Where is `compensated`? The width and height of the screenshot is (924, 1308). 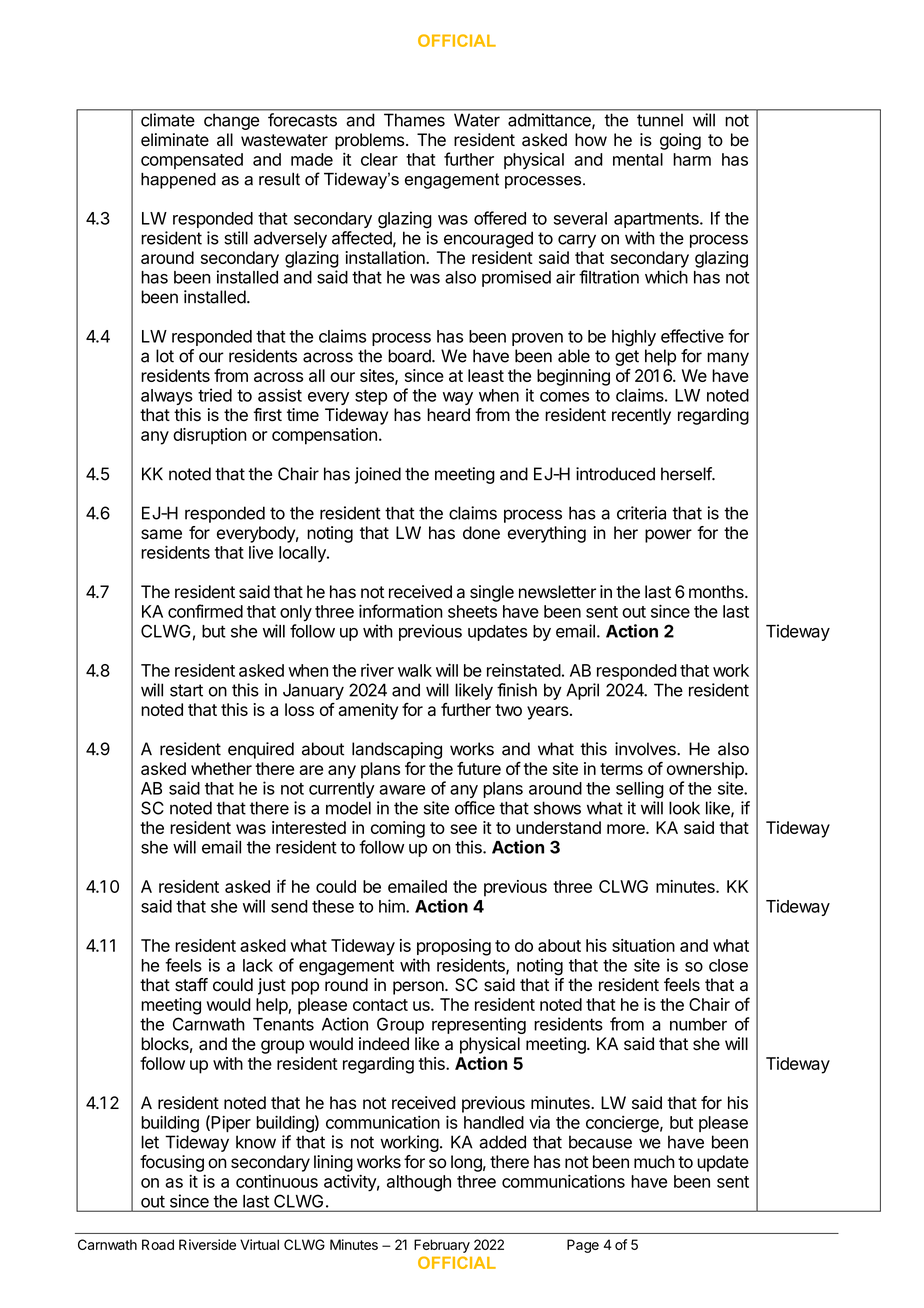
compensated is located at coordinates (192, 161).
